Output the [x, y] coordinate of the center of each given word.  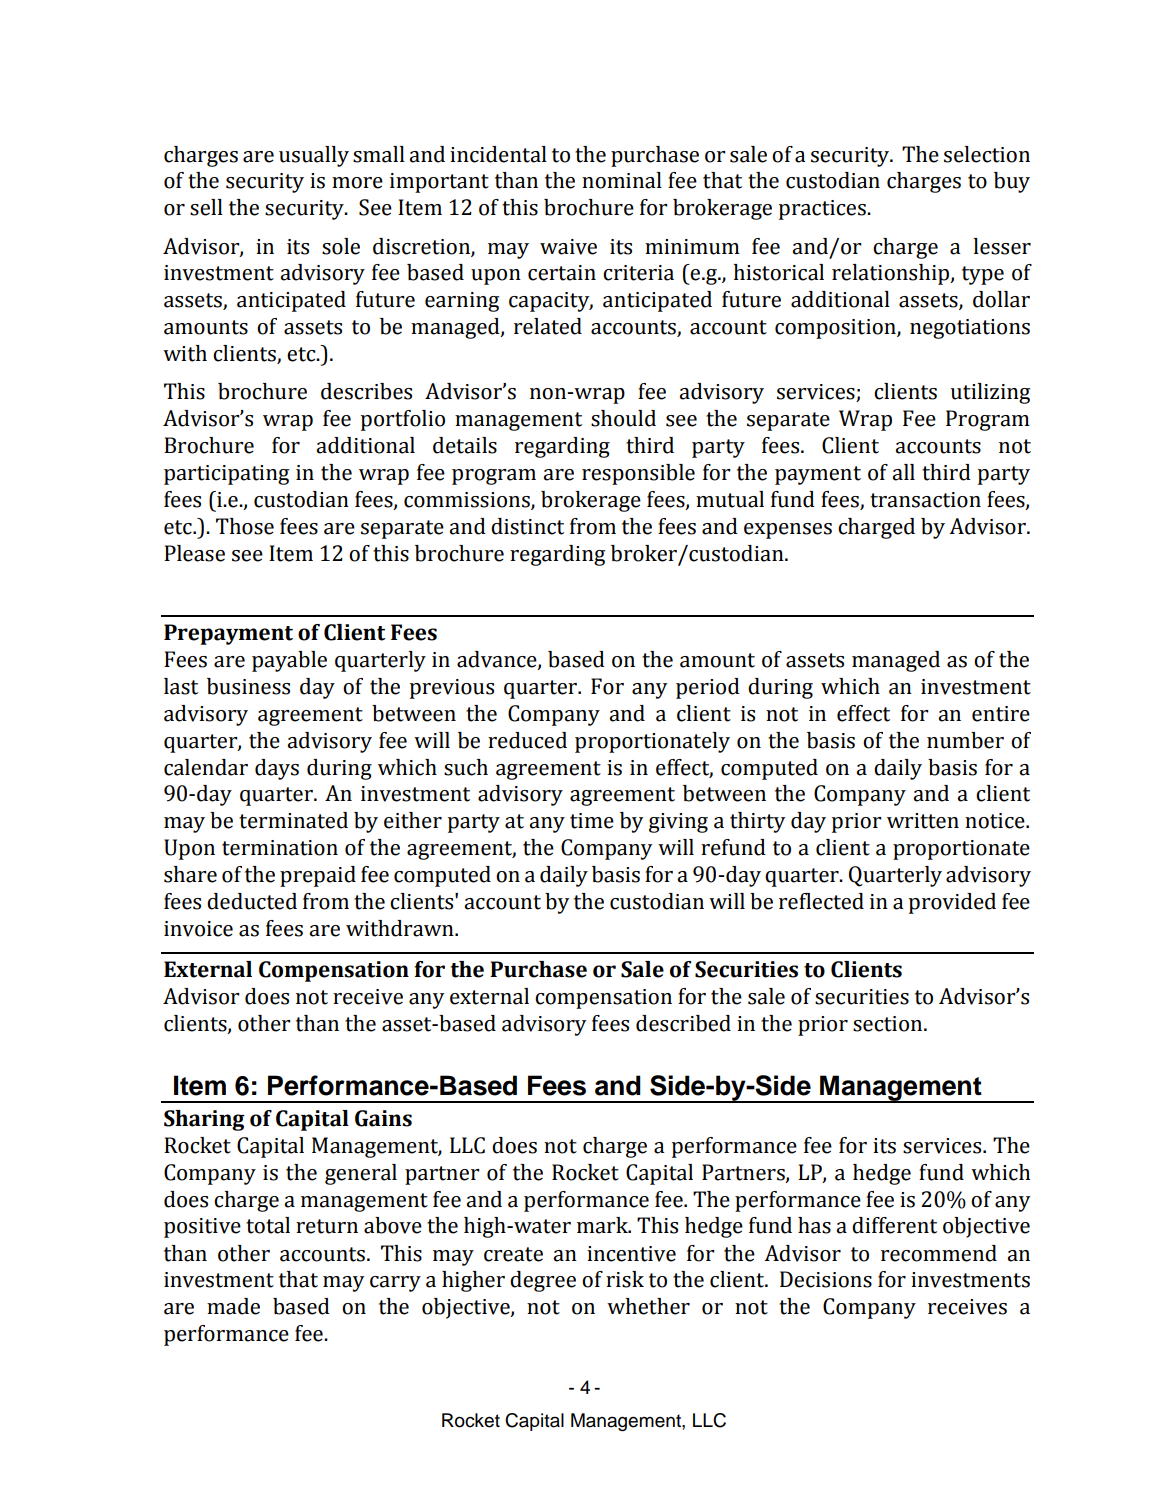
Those [245, 526]
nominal [622, 180]
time [592, 821]
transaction [925, 500]
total [268, 1225]
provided [952, 903]
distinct [527, 526]
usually [314, 156]
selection [987, 154]
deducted [252, 901]
